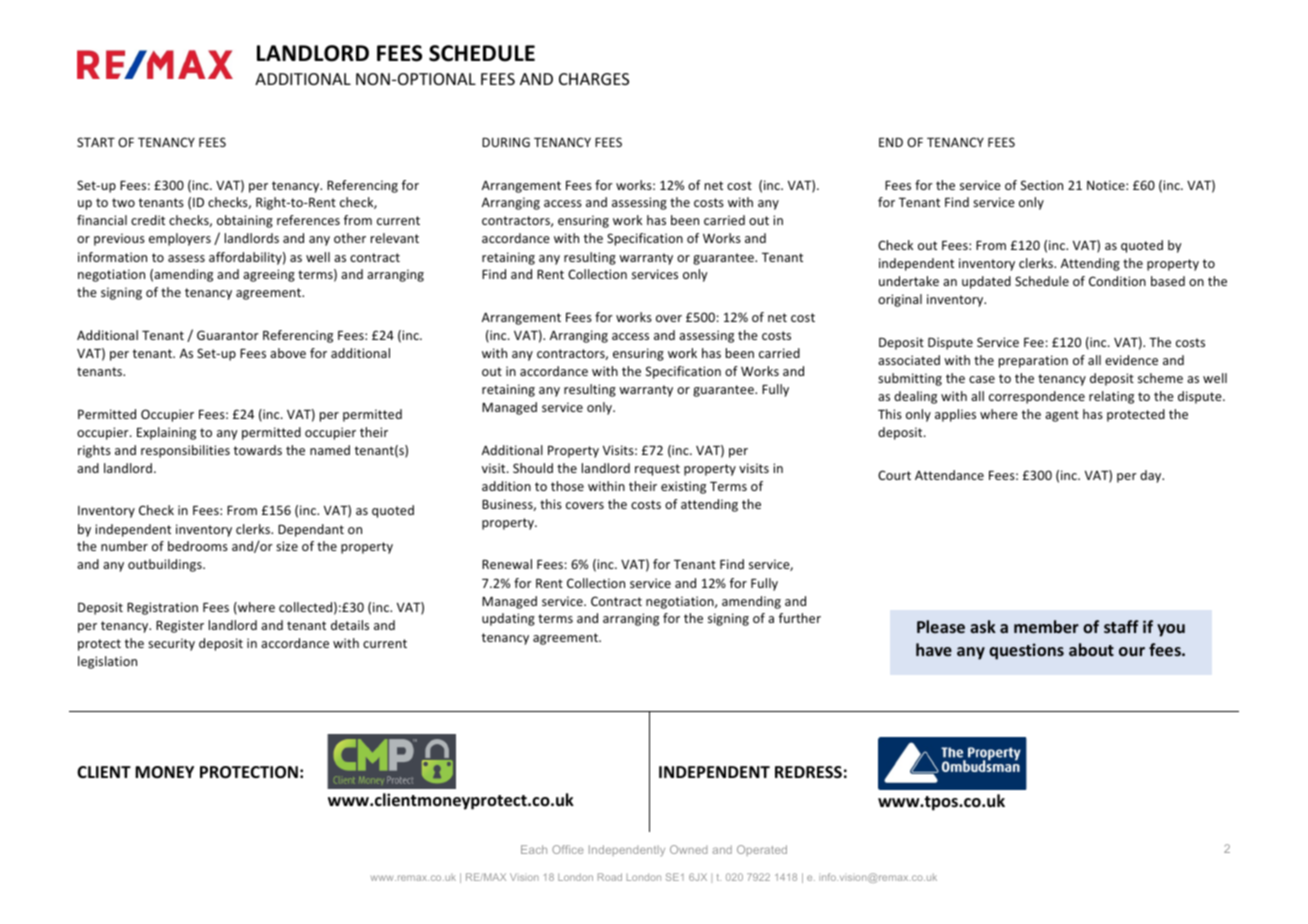  I want to click on security, so click(171, 644).
